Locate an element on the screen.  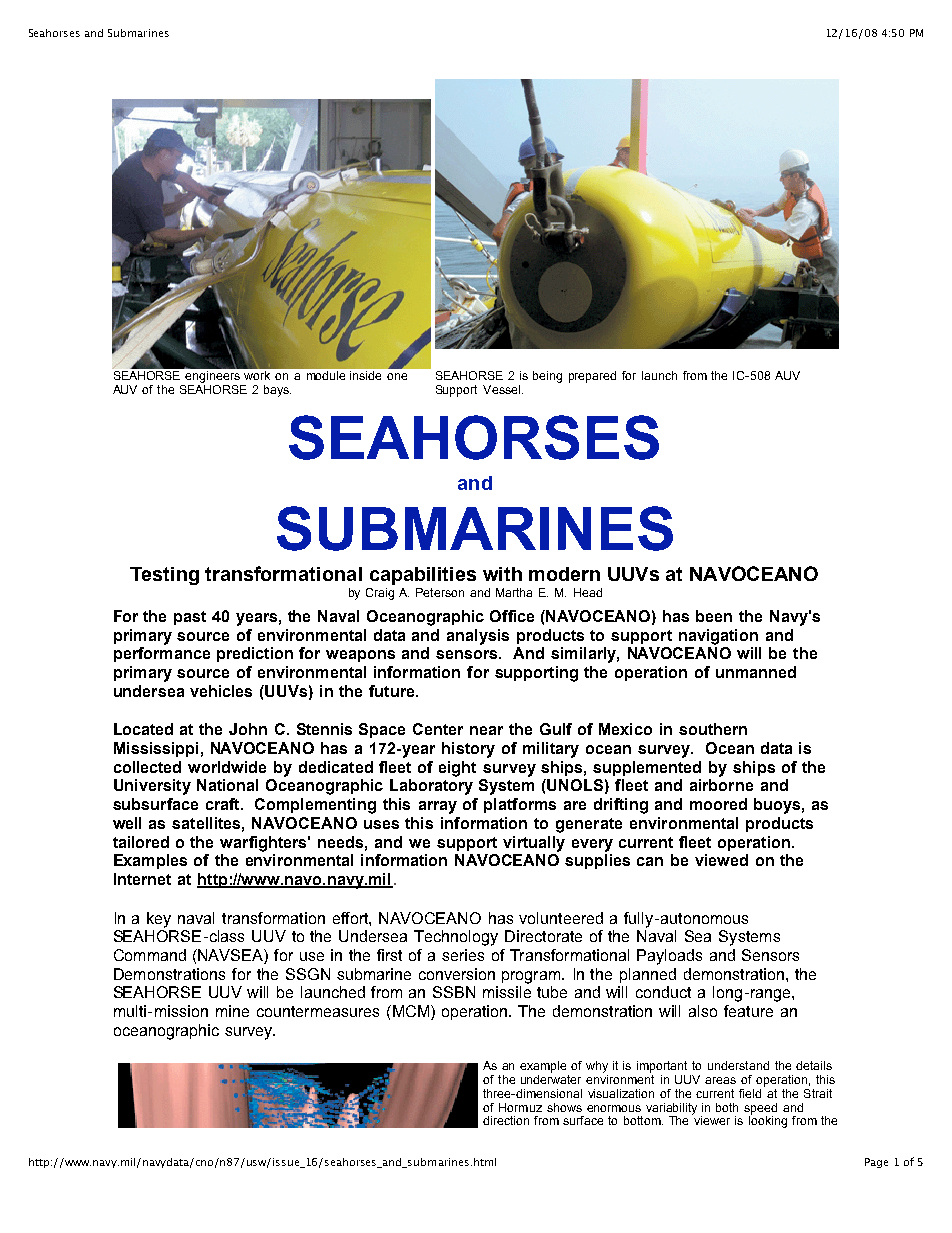
unmanned is located at coordinates (756, 672).
